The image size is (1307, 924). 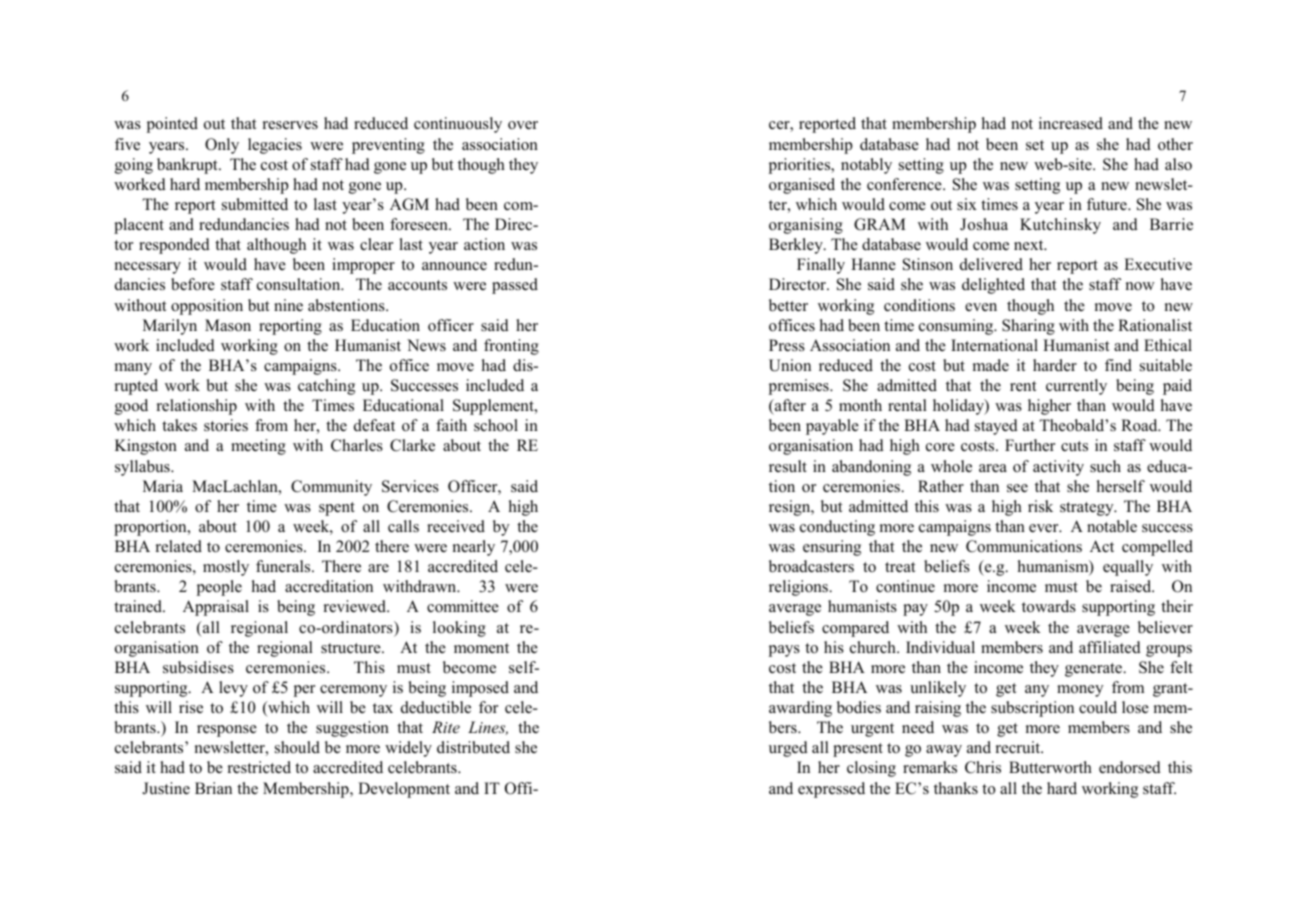 I want to click on pays, so click(x=784, y=651).
